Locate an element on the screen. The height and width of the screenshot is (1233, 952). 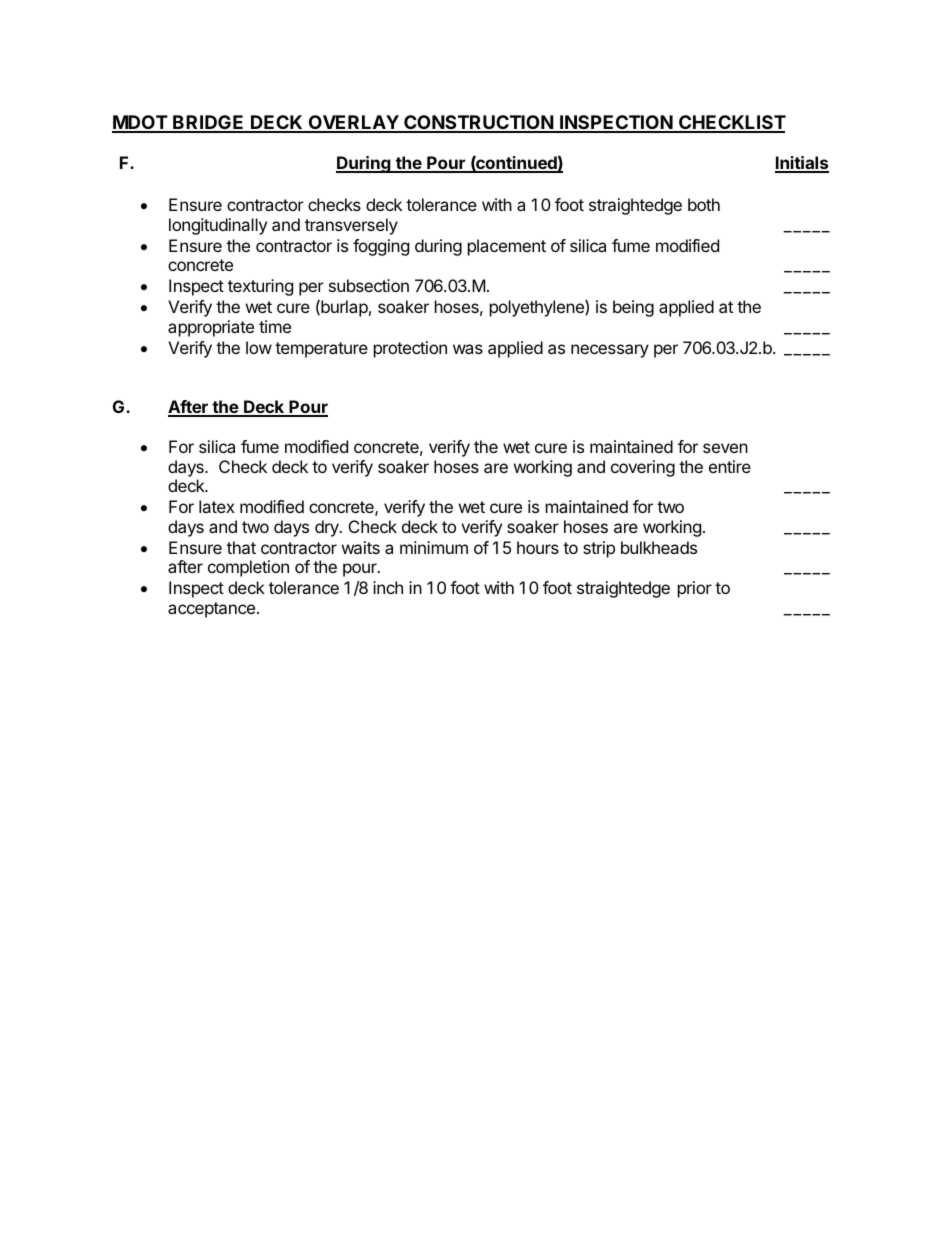
completion is located at coordinates (248, 568).
